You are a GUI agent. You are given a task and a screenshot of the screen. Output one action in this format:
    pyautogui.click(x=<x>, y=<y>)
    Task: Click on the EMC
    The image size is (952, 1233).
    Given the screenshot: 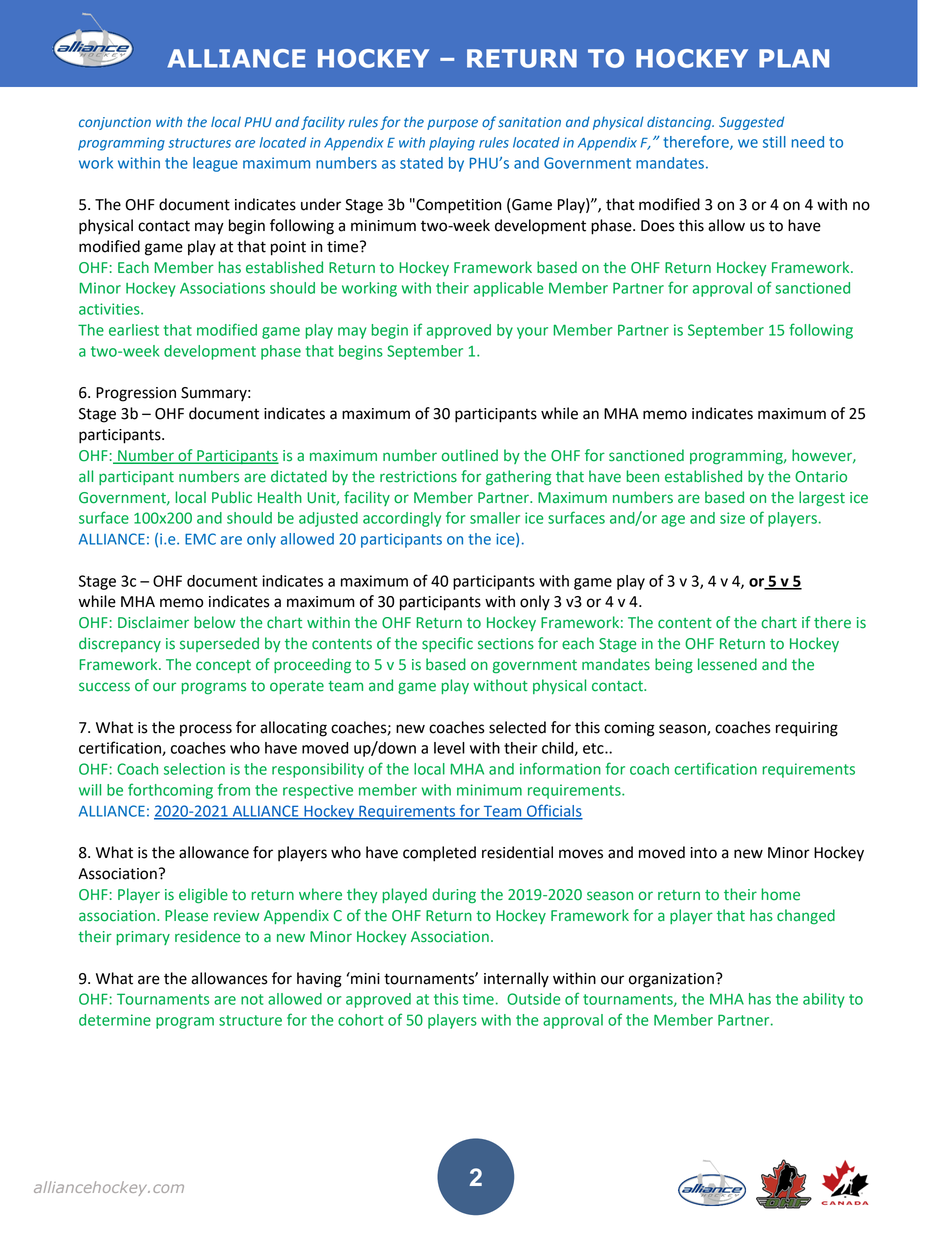 What is the action you would take?
    pyautogui.click(x=200, y=539)
